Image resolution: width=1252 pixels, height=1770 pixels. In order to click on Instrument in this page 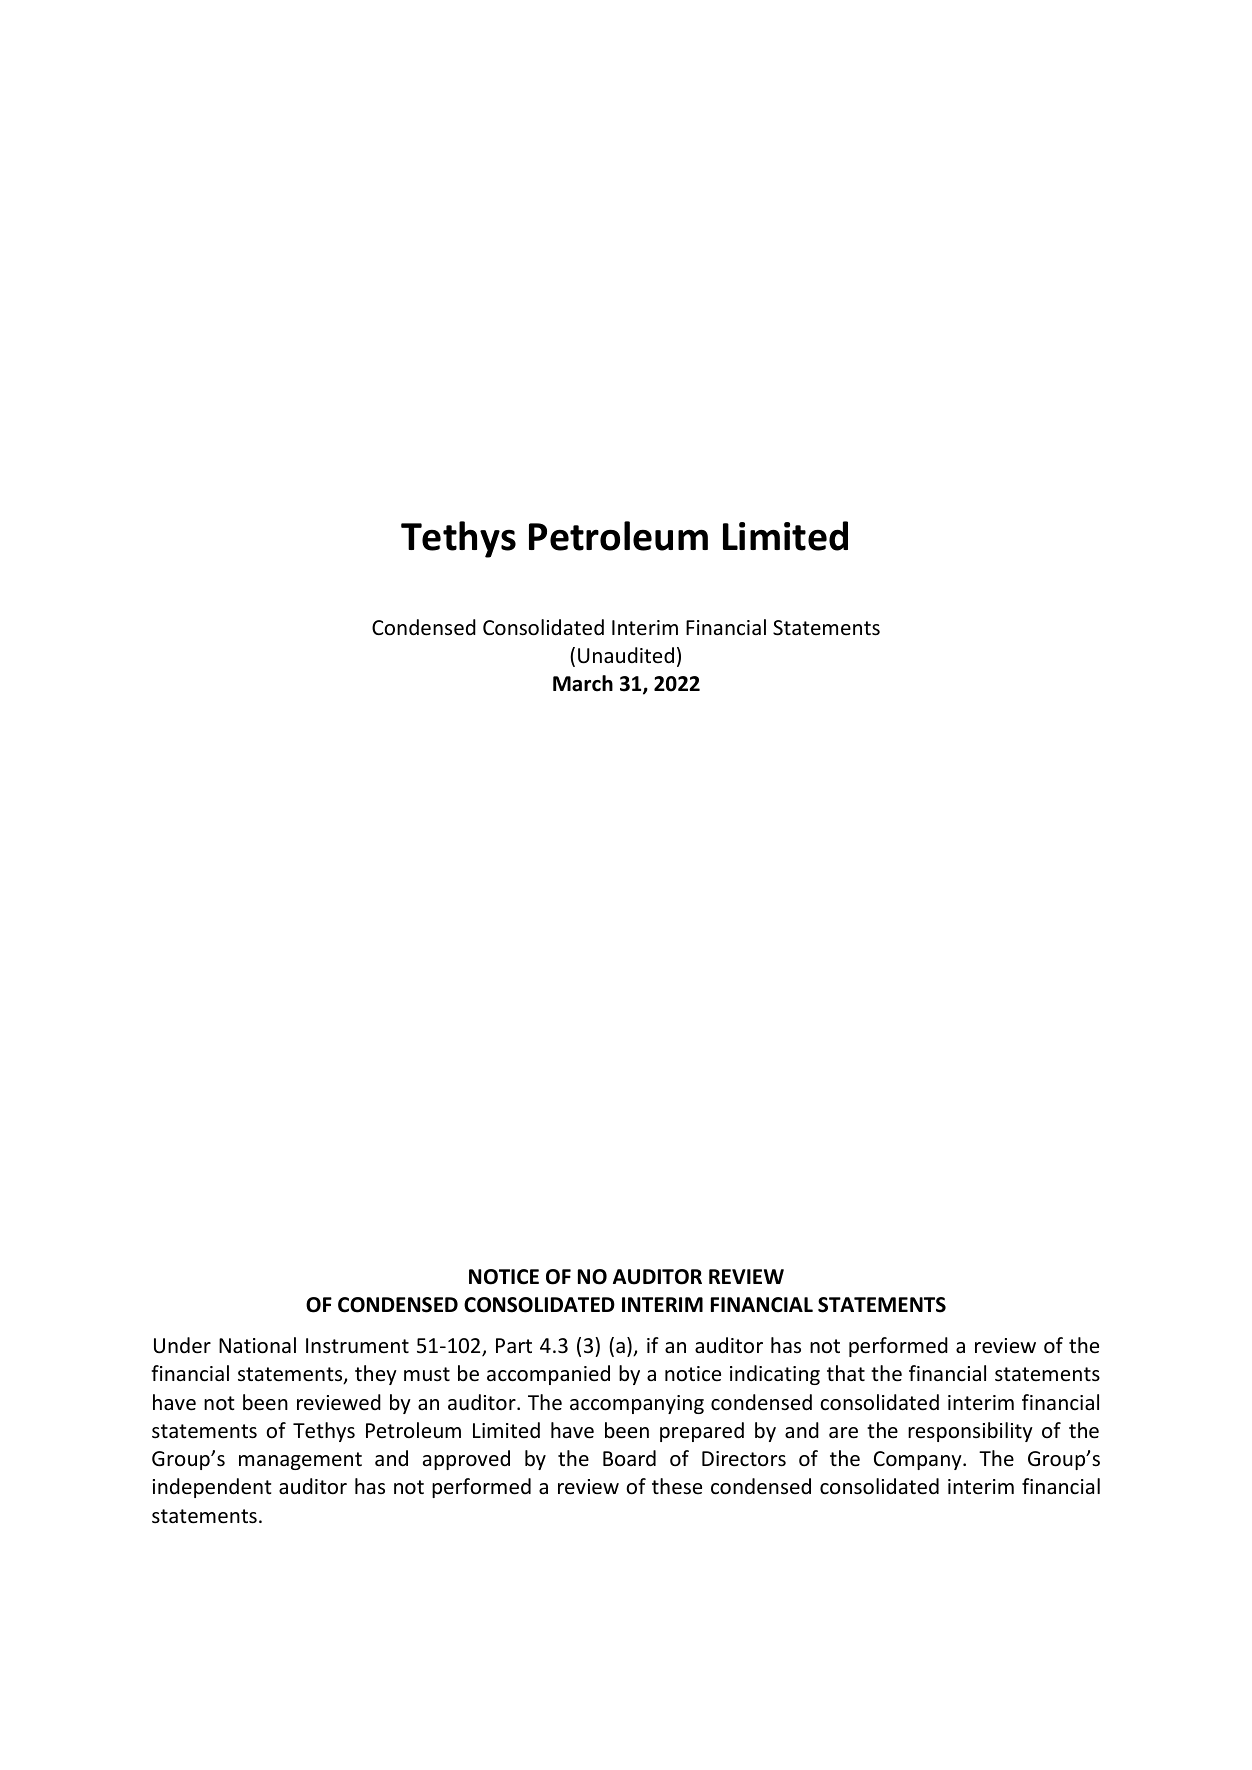, I will do `click(357, 1345)`.
